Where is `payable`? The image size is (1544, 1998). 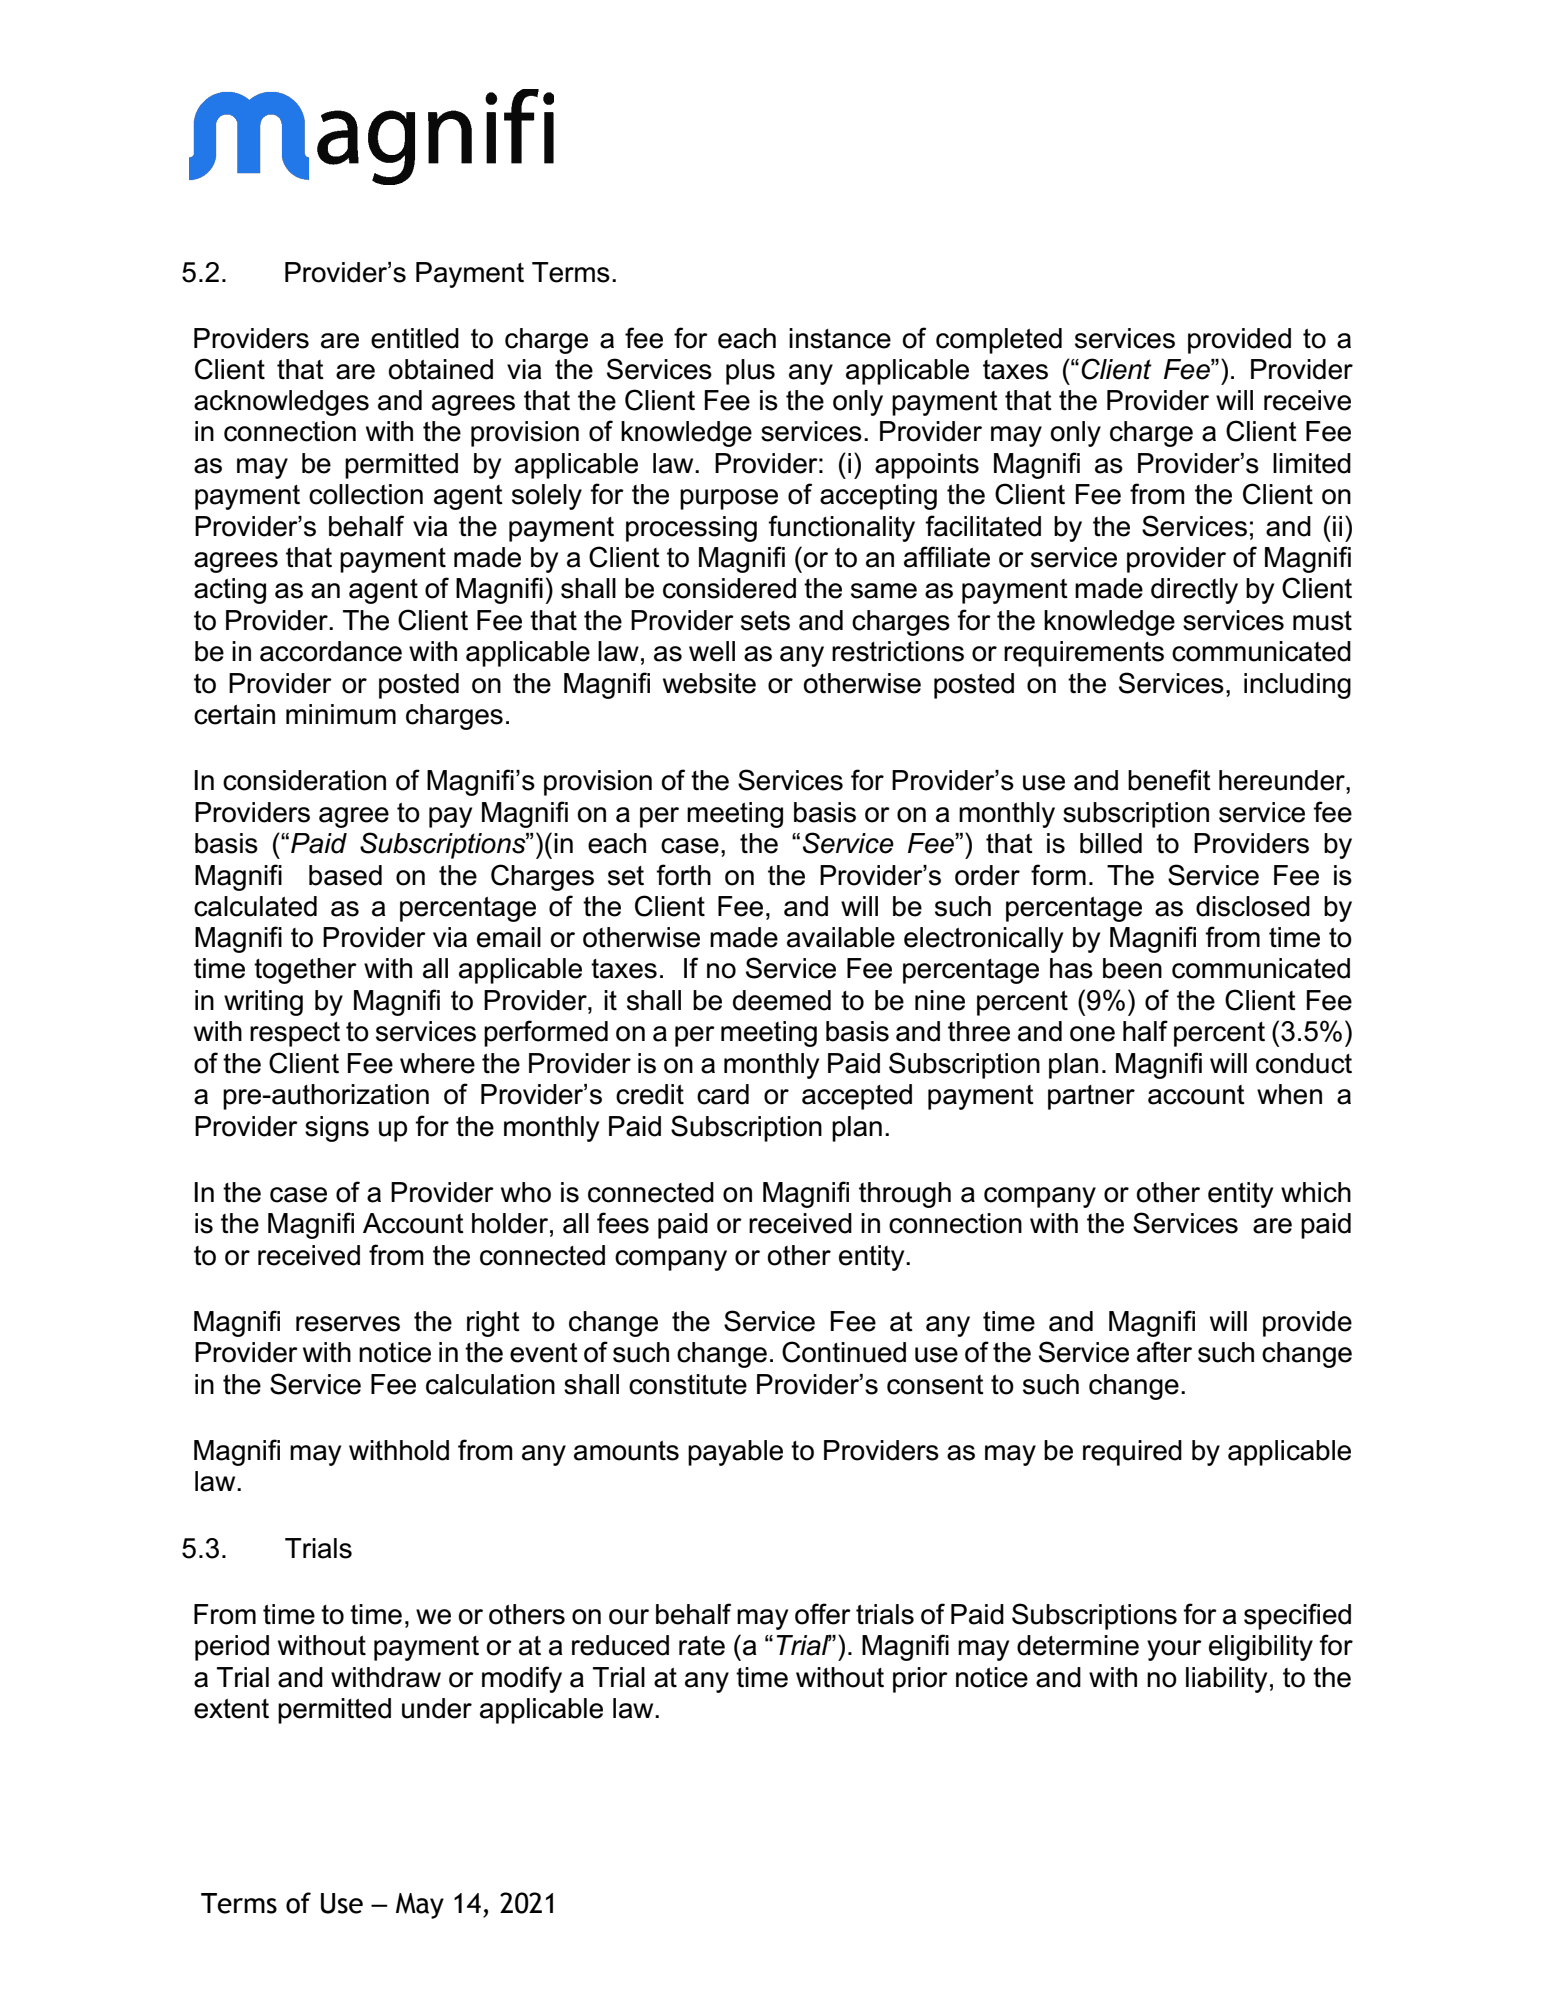 payable is located at coordinates (735, 1453).
